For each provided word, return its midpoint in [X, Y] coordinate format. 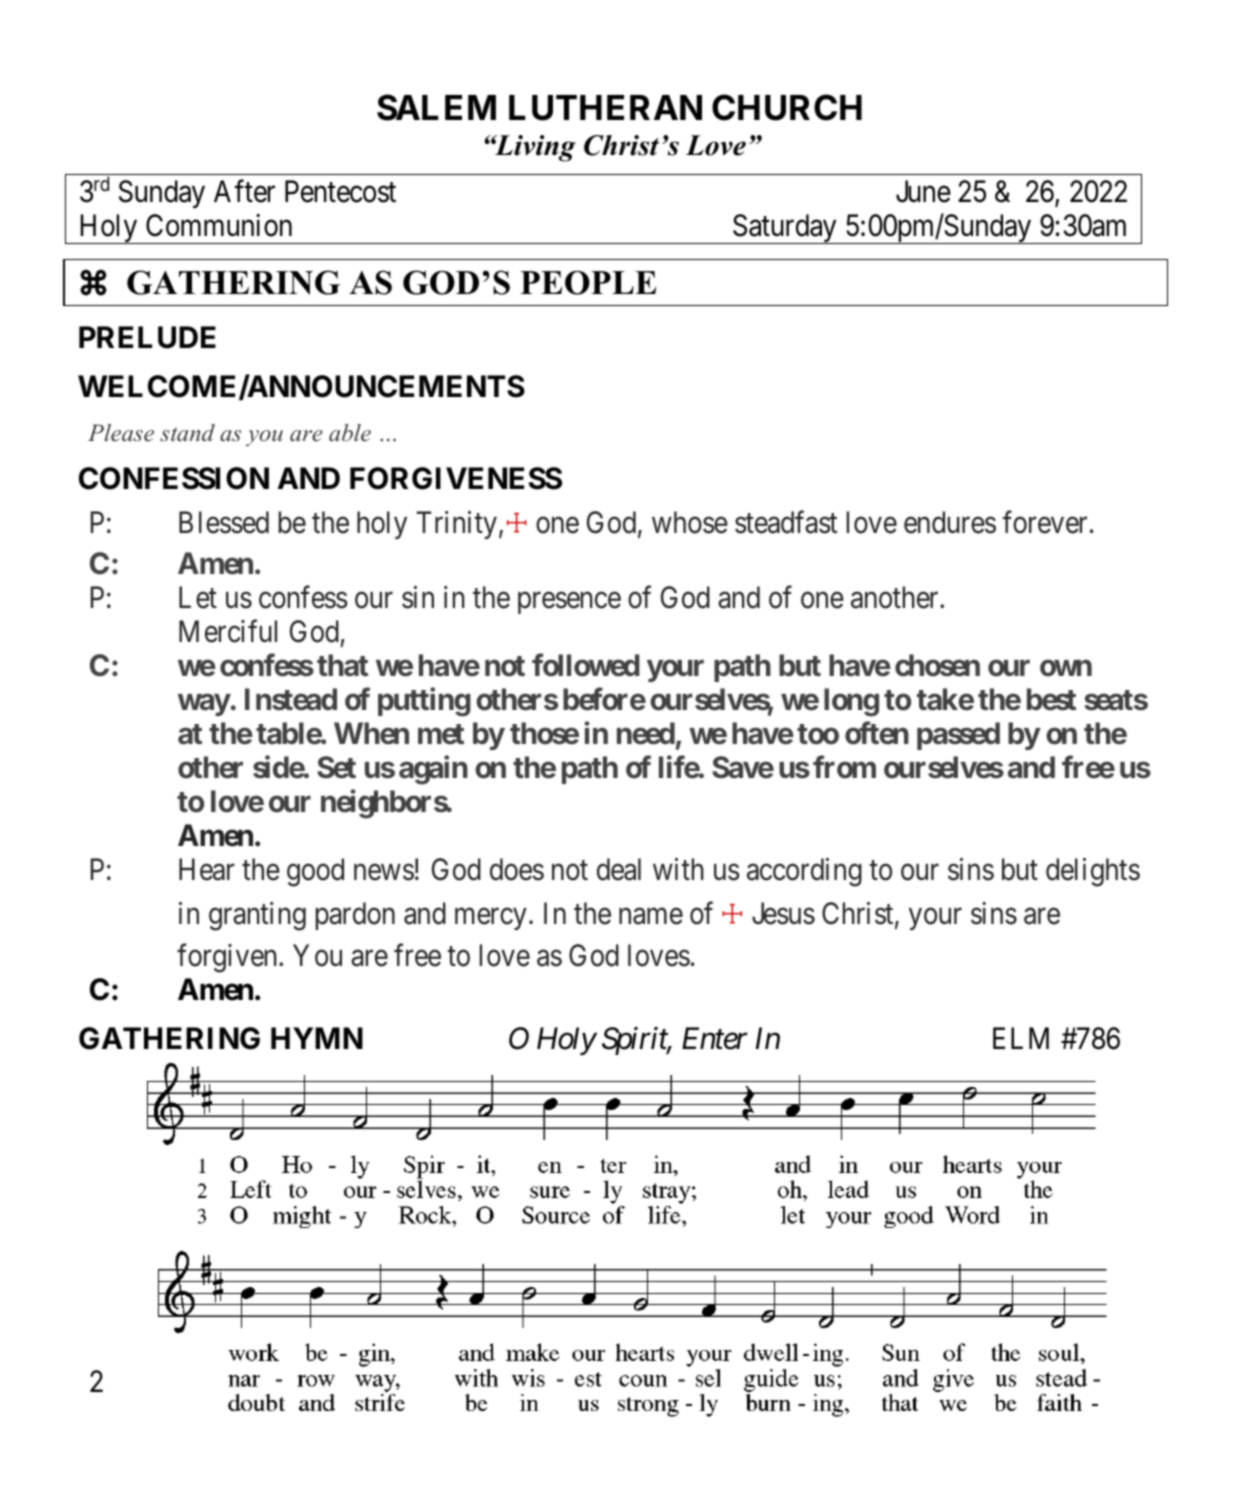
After [244, 191]
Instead [291, 699]
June [923, 192]
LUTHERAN [605, 108]
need [646, 733]
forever [1044, 522]
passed [958, 736]
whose [690, 522]
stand [187, 433]
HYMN [317, 1038]
